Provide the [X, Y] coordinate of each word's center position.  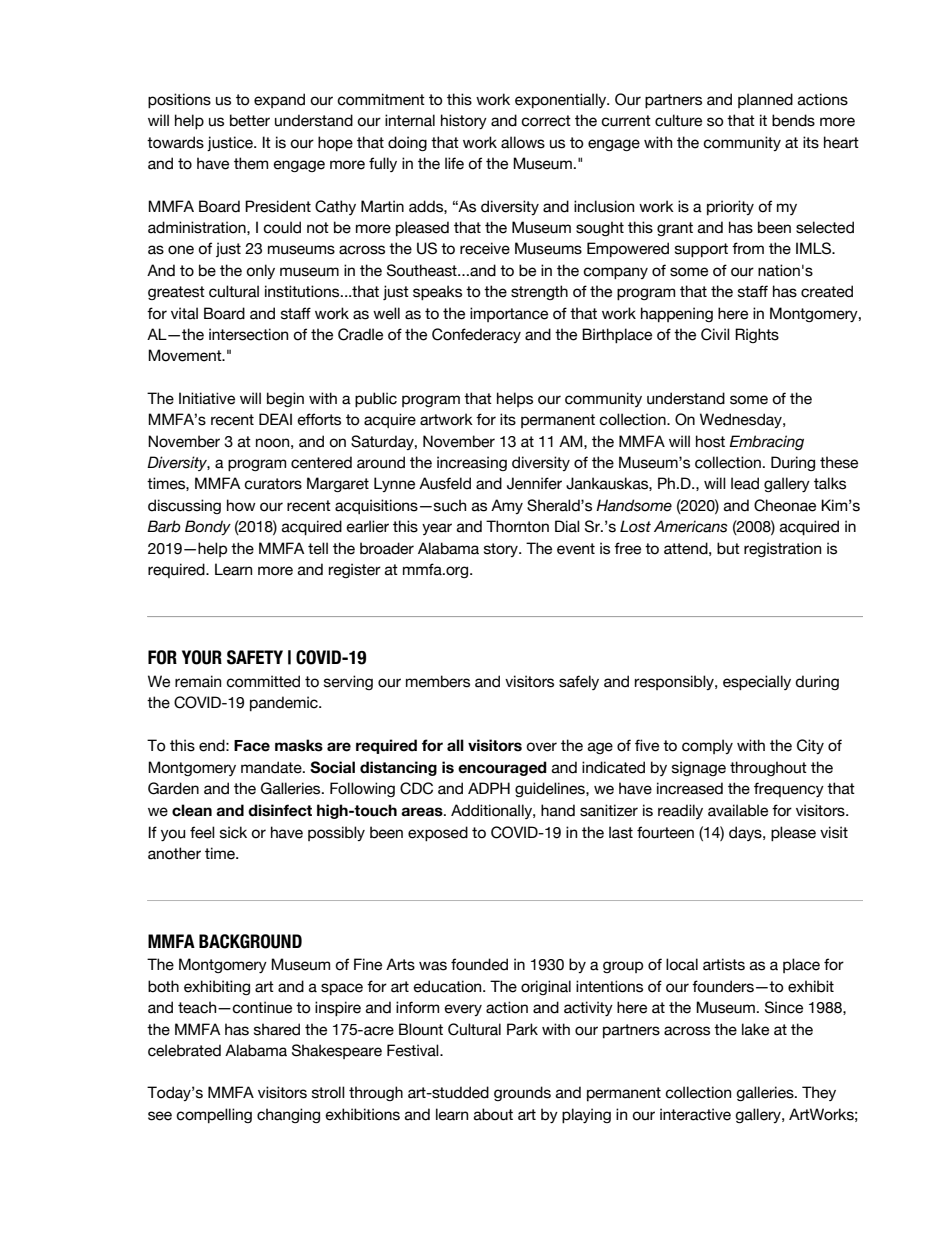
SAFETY [255, 657]
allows [523, 142]
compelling [214, 1115]
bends [793, 120]
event [576, 549]
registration [782, 549]
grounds [522, 1093]
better [250, 120]
